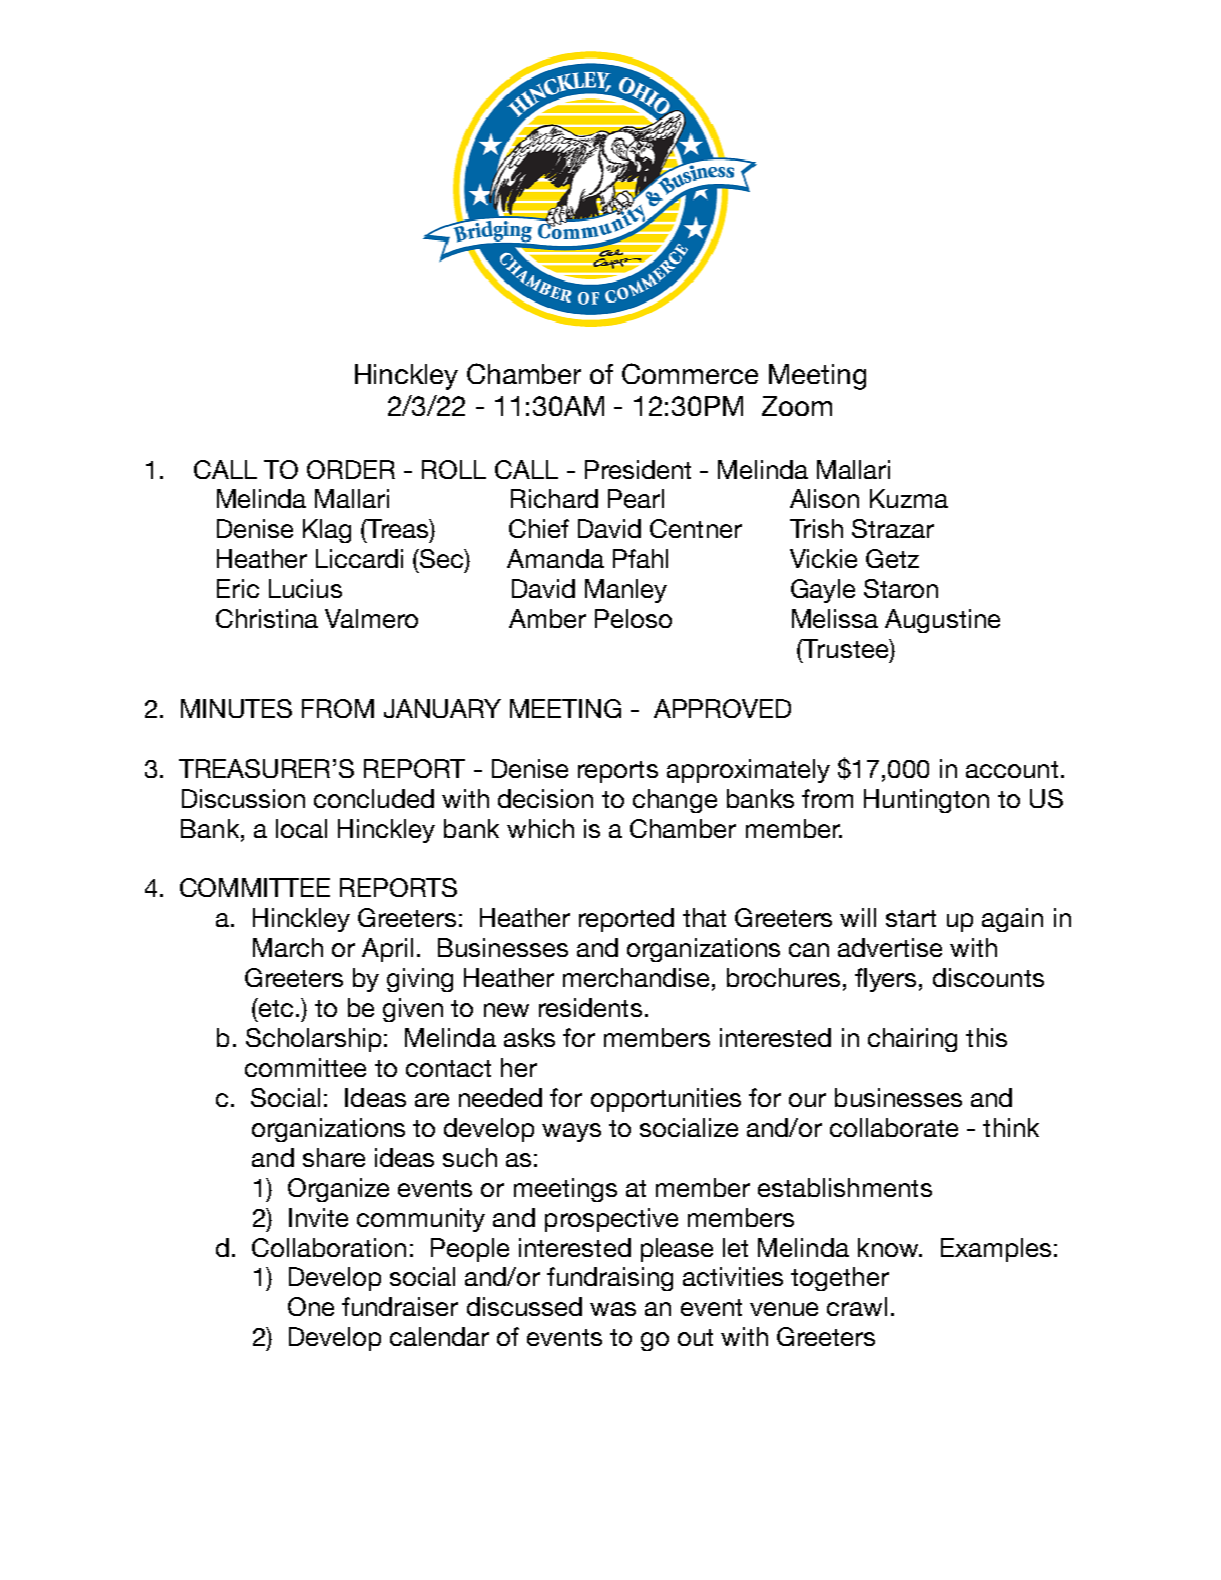 This screenshot has height=1580, width=1221. What do you see at coordinates (797, 406) in the screenshot?
I see `Zoom` at bounding box center [797, 406].
